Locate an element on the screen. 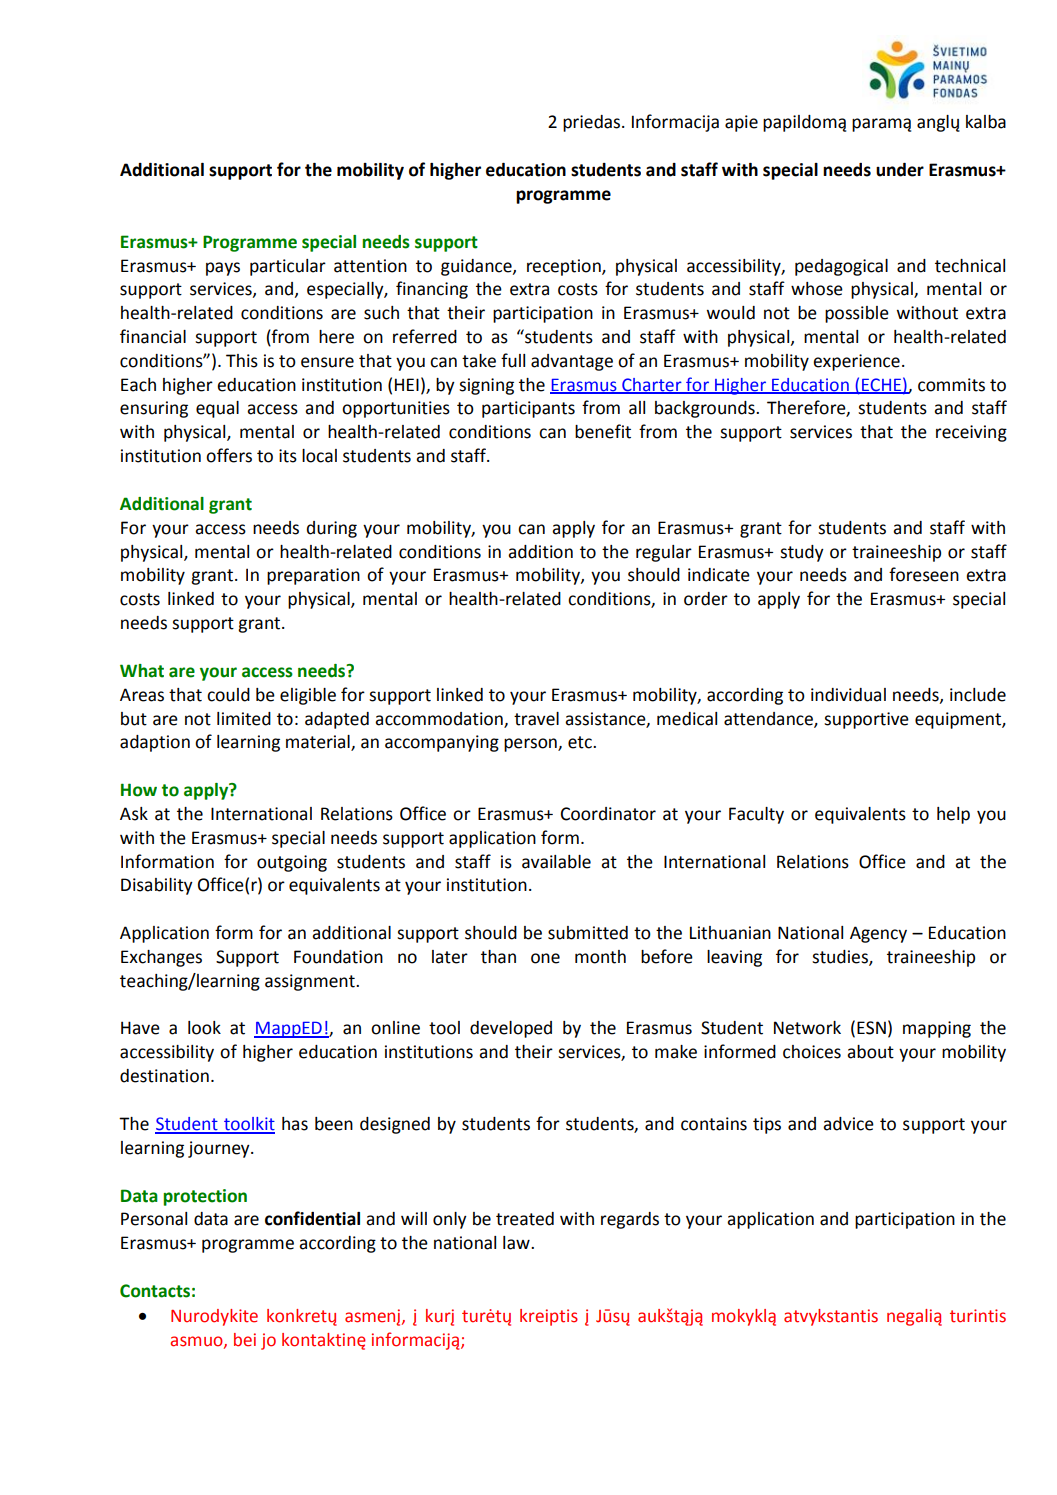 Image resolution: width=1057 pixels, height=1495 pixels. etc is located at coordinates (581, 742).
